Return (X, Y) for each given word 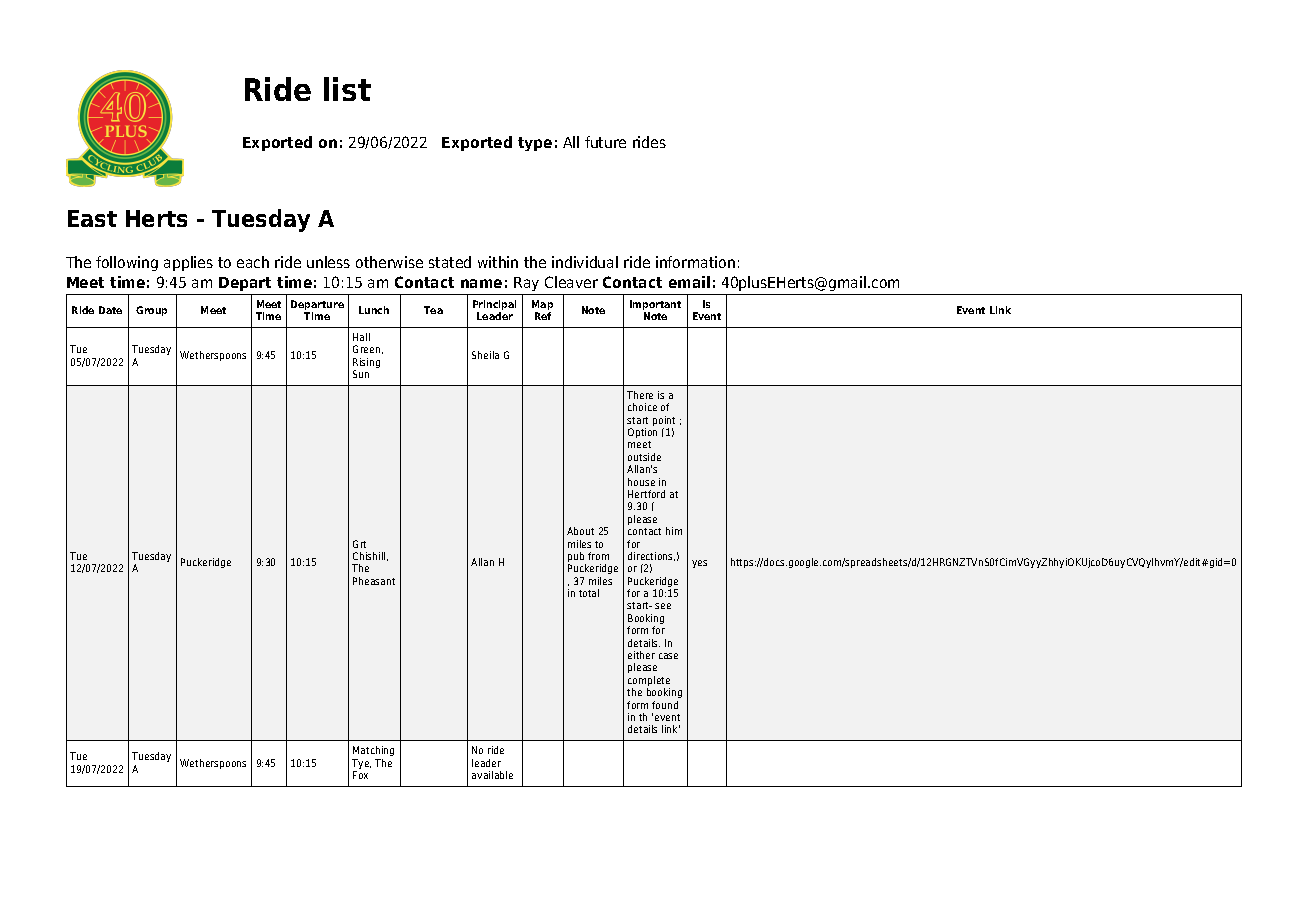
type (535, 144)
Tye (361, 765)
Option (642, 433)
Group (151, 311)
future (605, 142)
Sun (361, 374)
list (347, 89)
